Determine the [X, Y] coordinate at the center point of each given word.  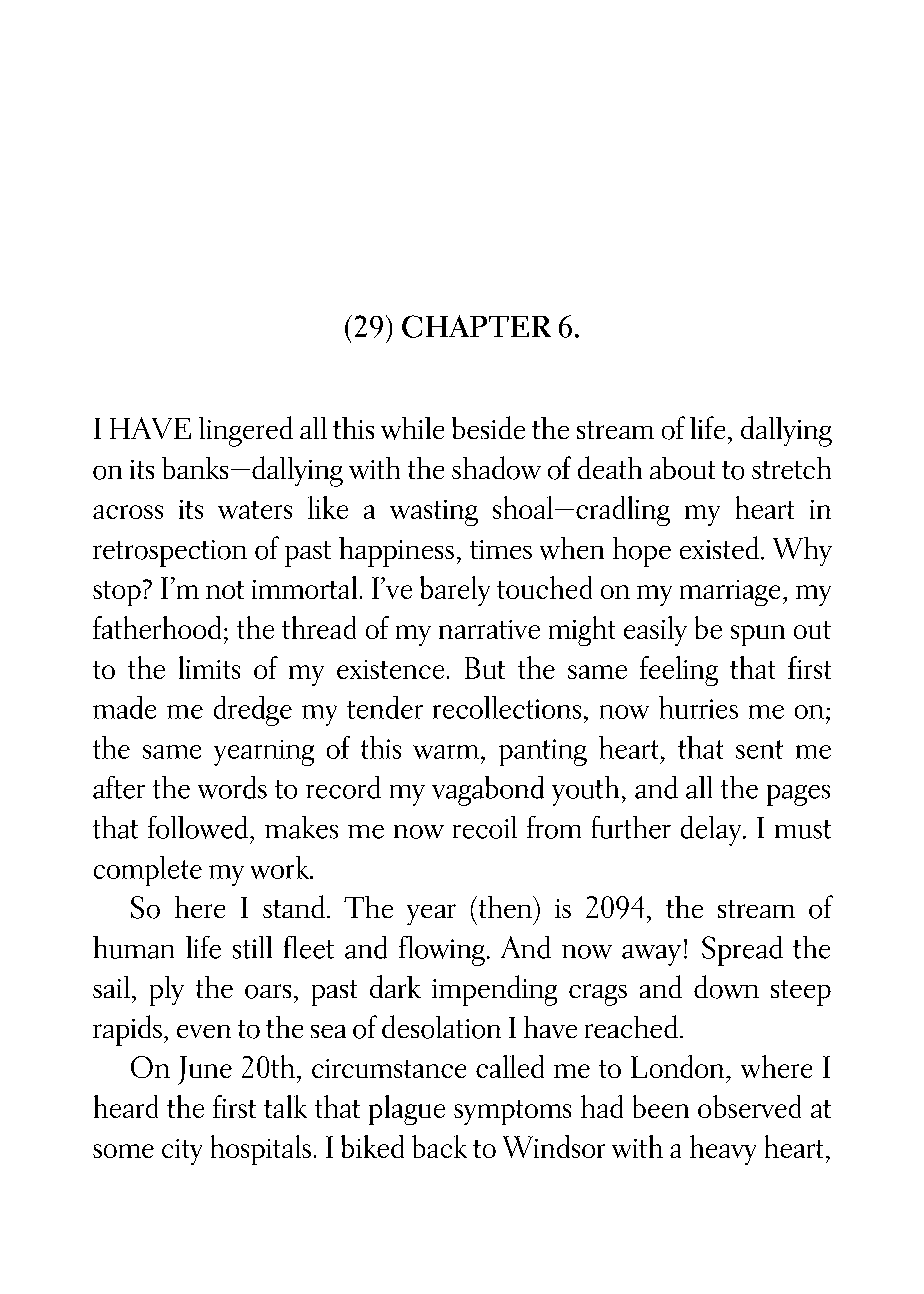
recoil [485, 827]
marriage [730, 593]
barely [455, 591]
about [682, 468]
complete [148, 871]
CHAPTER [476, 326]
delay [712, 831]
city [182, 1152]
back [439, 1146]
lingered [246, 431]
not [225, 590]
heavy [723, 1150]
